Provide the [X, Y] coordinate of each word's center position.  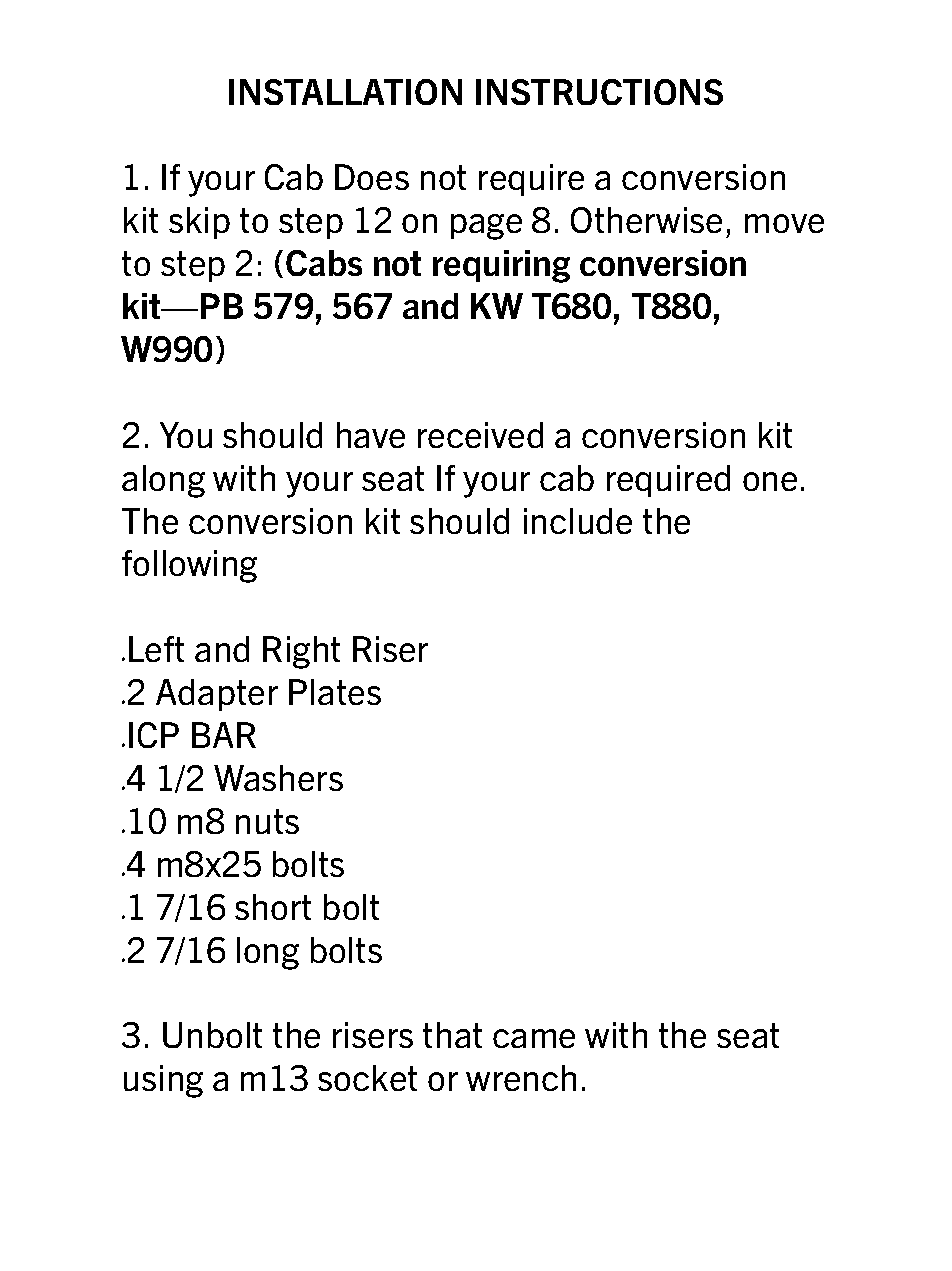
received [480, 435]
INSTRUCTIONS [599, 92]
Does [372, 177]
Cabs [324, 263]
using [163, 1081]
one [770, 481]
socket [367, 1078]
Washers [278, 778]
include [578, 521]
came [534, 1038]
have [371, 435]
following [189, 566]
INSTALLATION [345, 92]
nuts [267, 821]
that [452, 1035]
